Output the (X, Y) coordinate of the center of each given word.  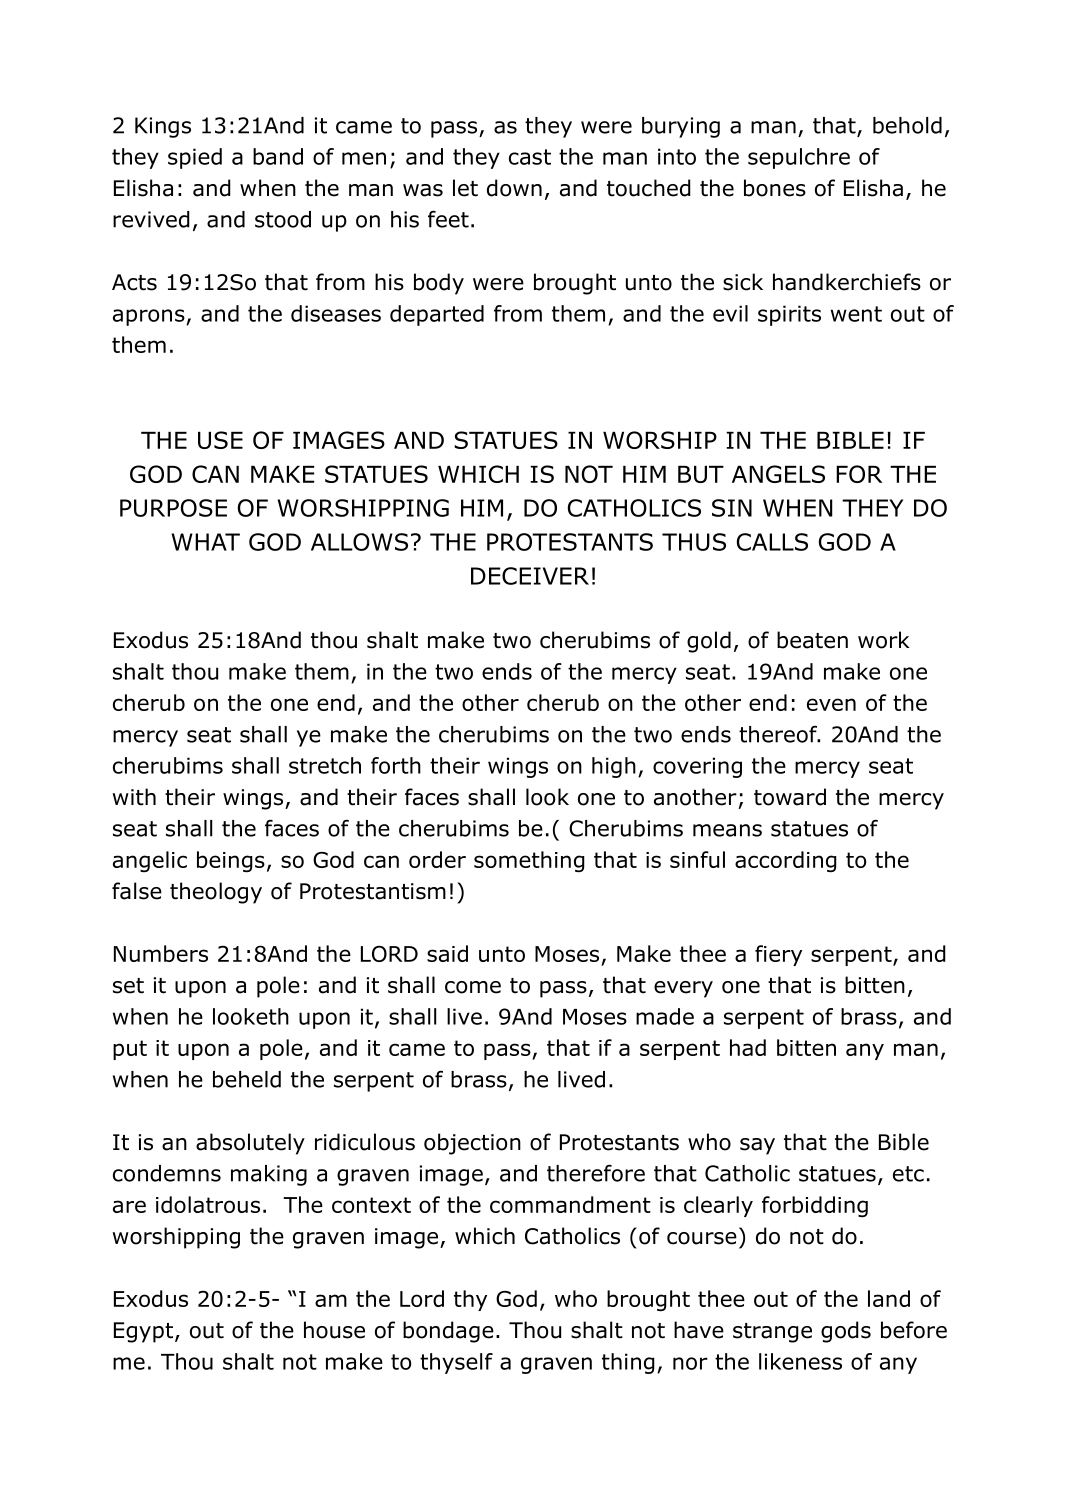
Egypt (145, 1332)
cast (530, 157)
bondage (448, 1332)
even (831, 704)
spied (195, 158)
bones (775, 188)
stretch (325, 765)
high (614, 767)
